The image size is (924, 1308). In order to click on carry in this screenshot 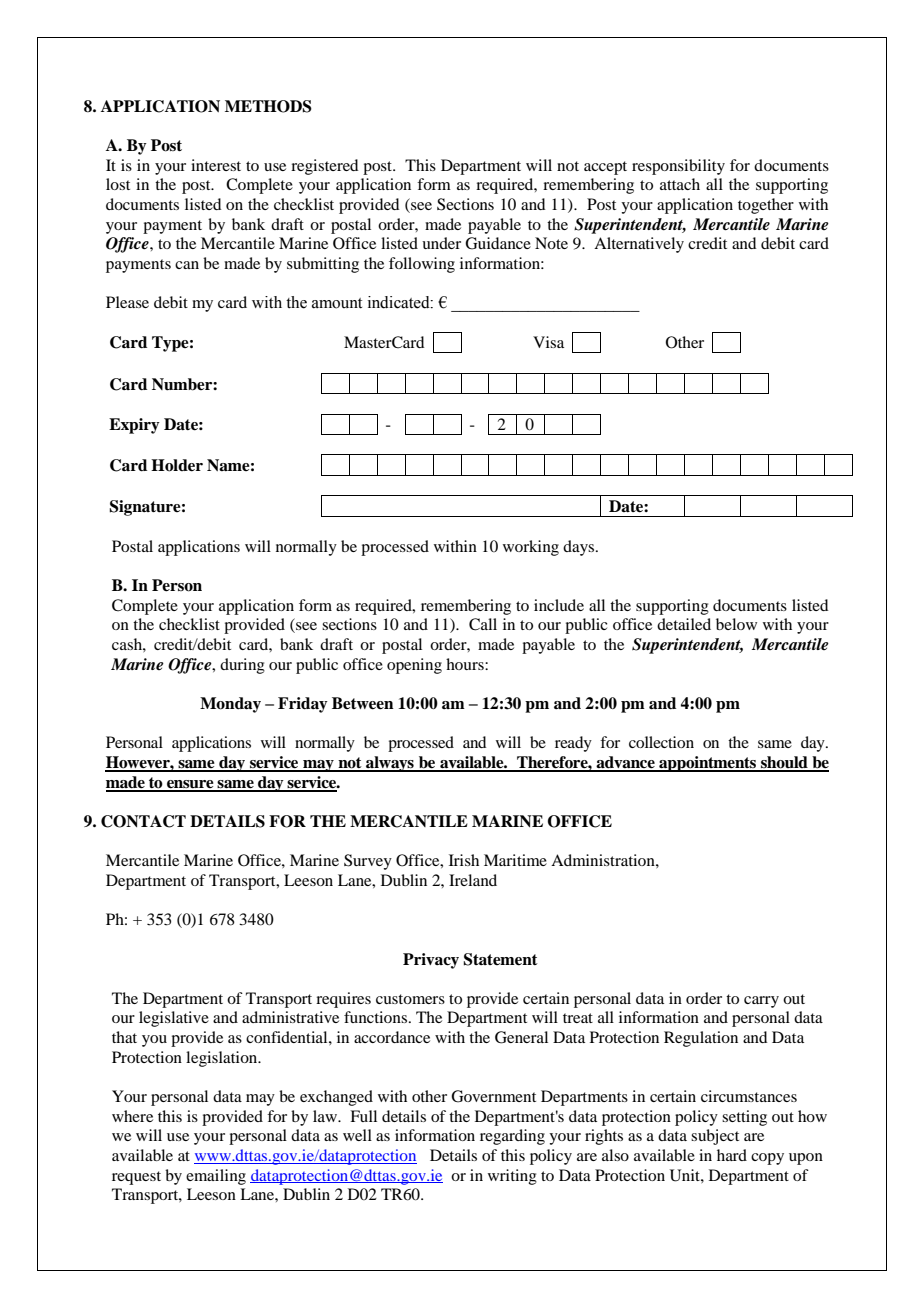, I will do `click(761, 1002)`.
